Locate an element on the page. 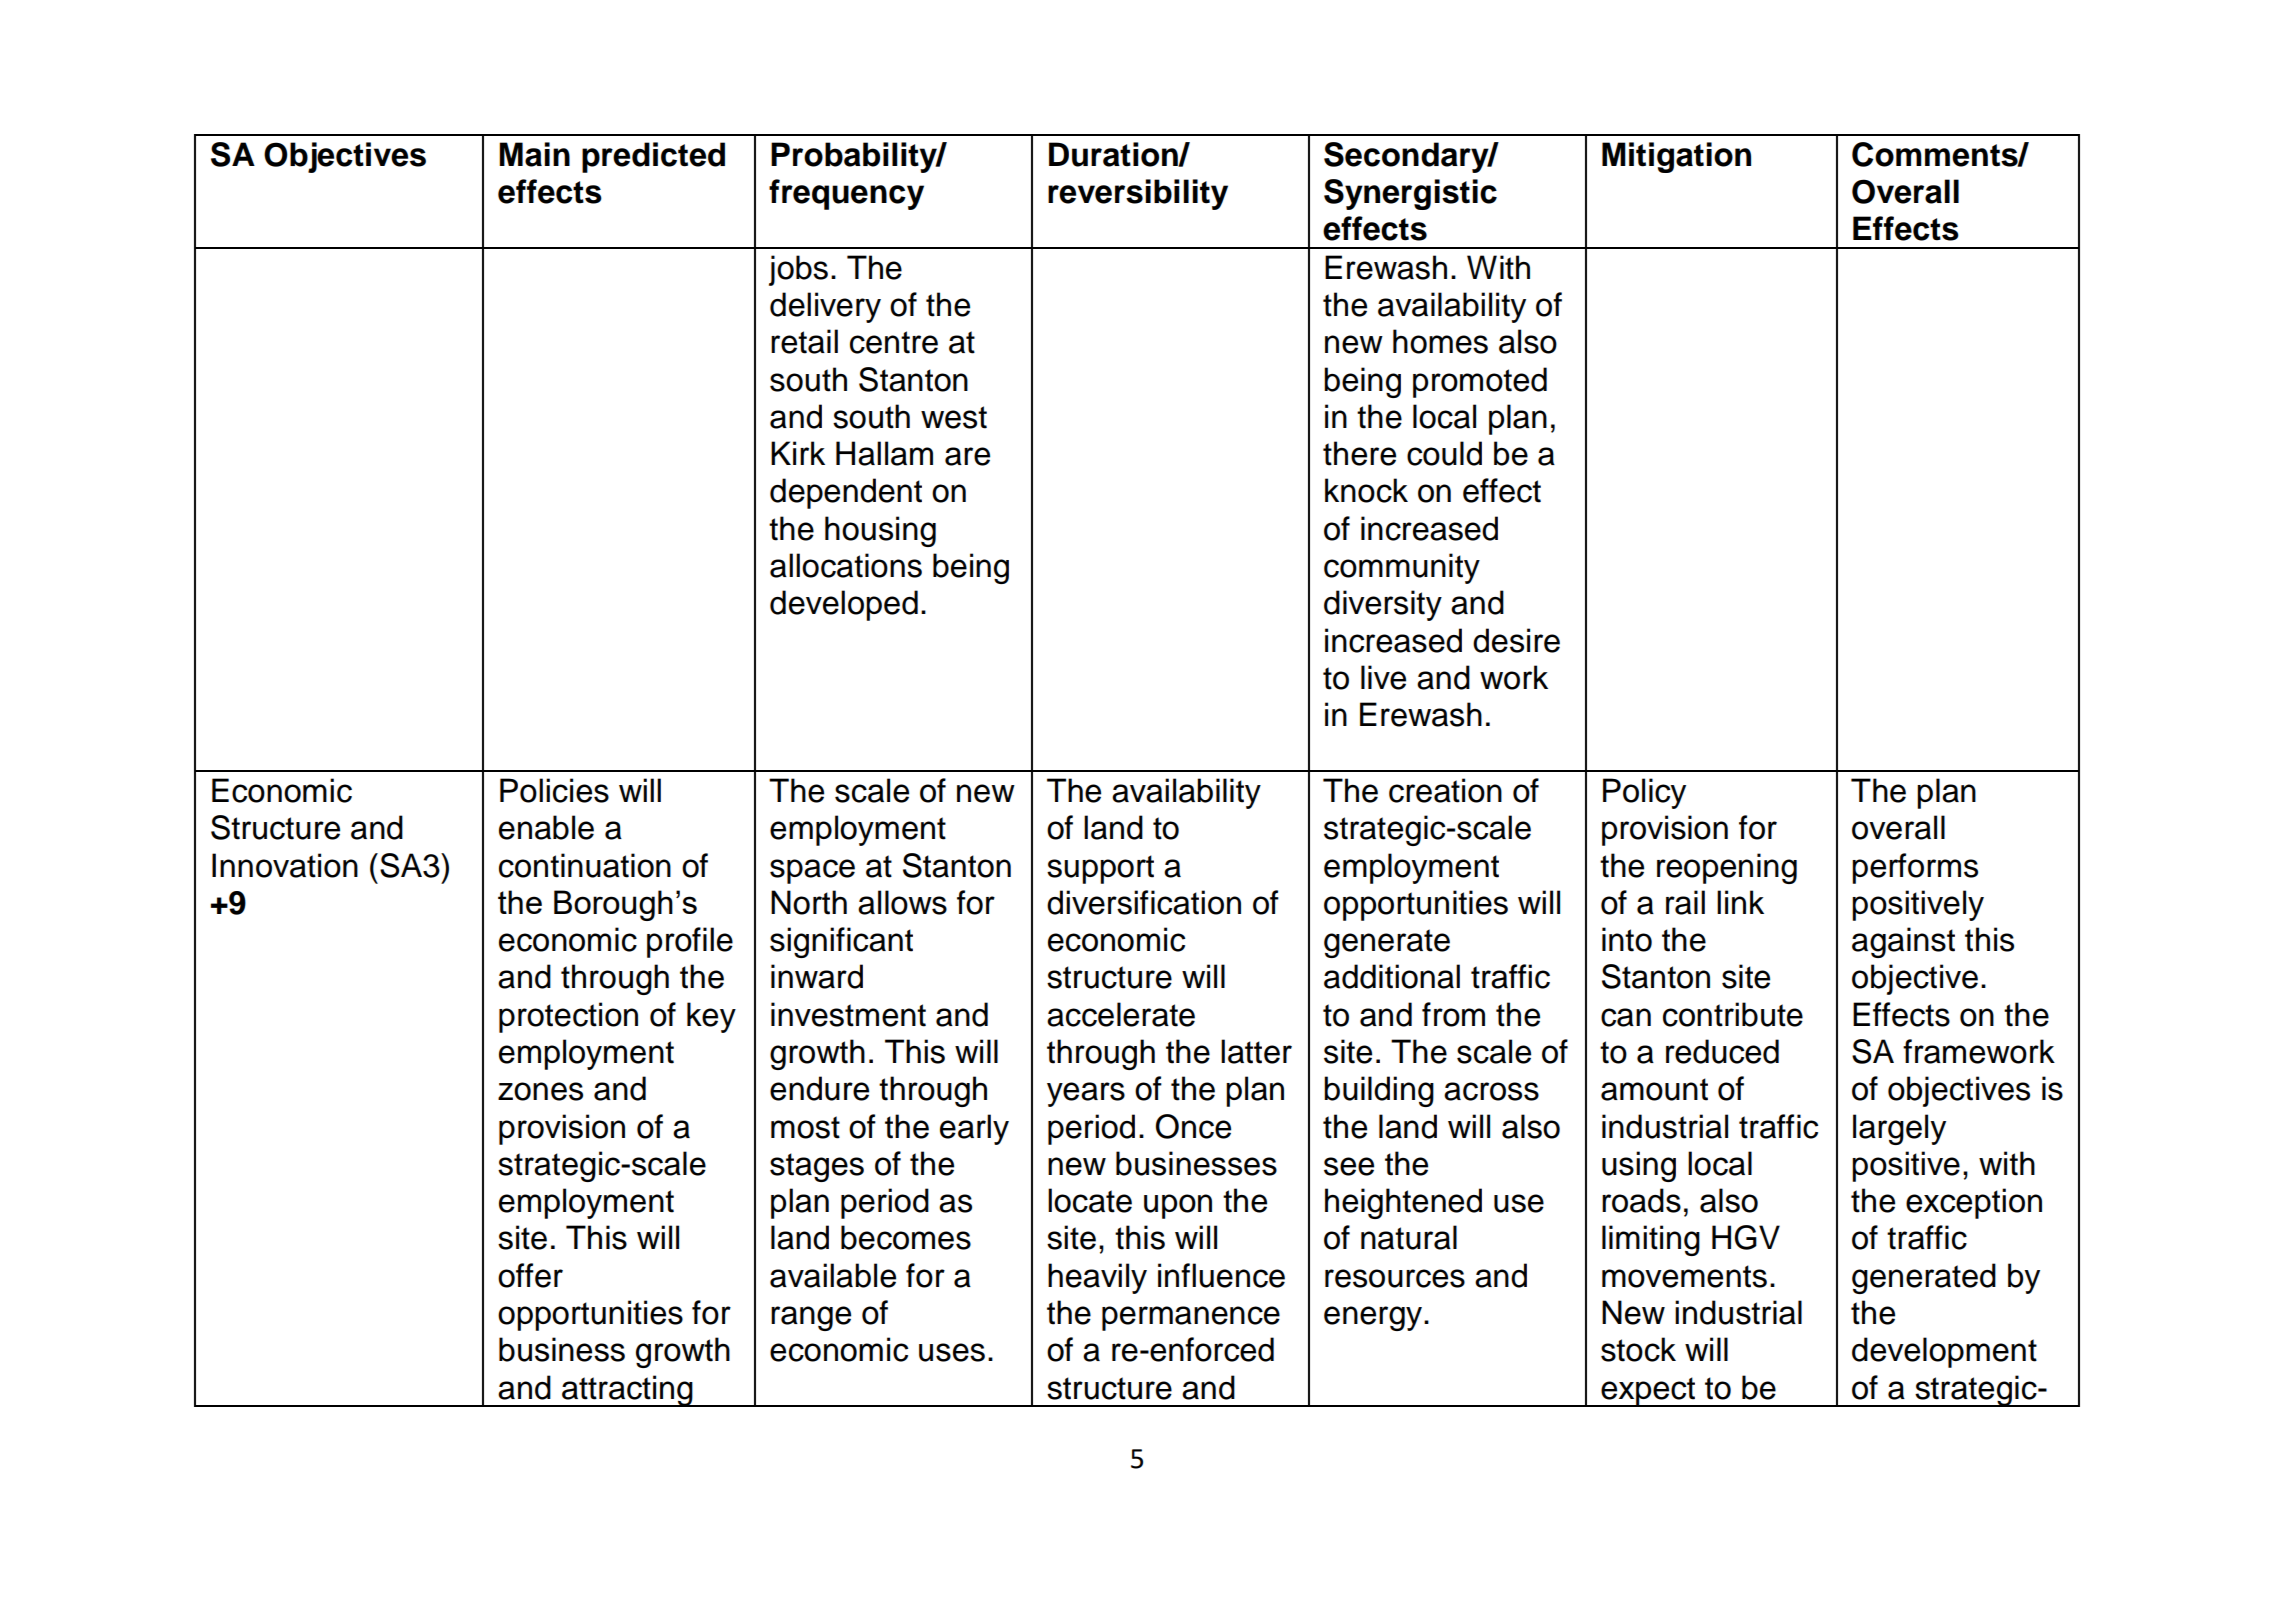  years is located at coordinates (1086, 1094).
